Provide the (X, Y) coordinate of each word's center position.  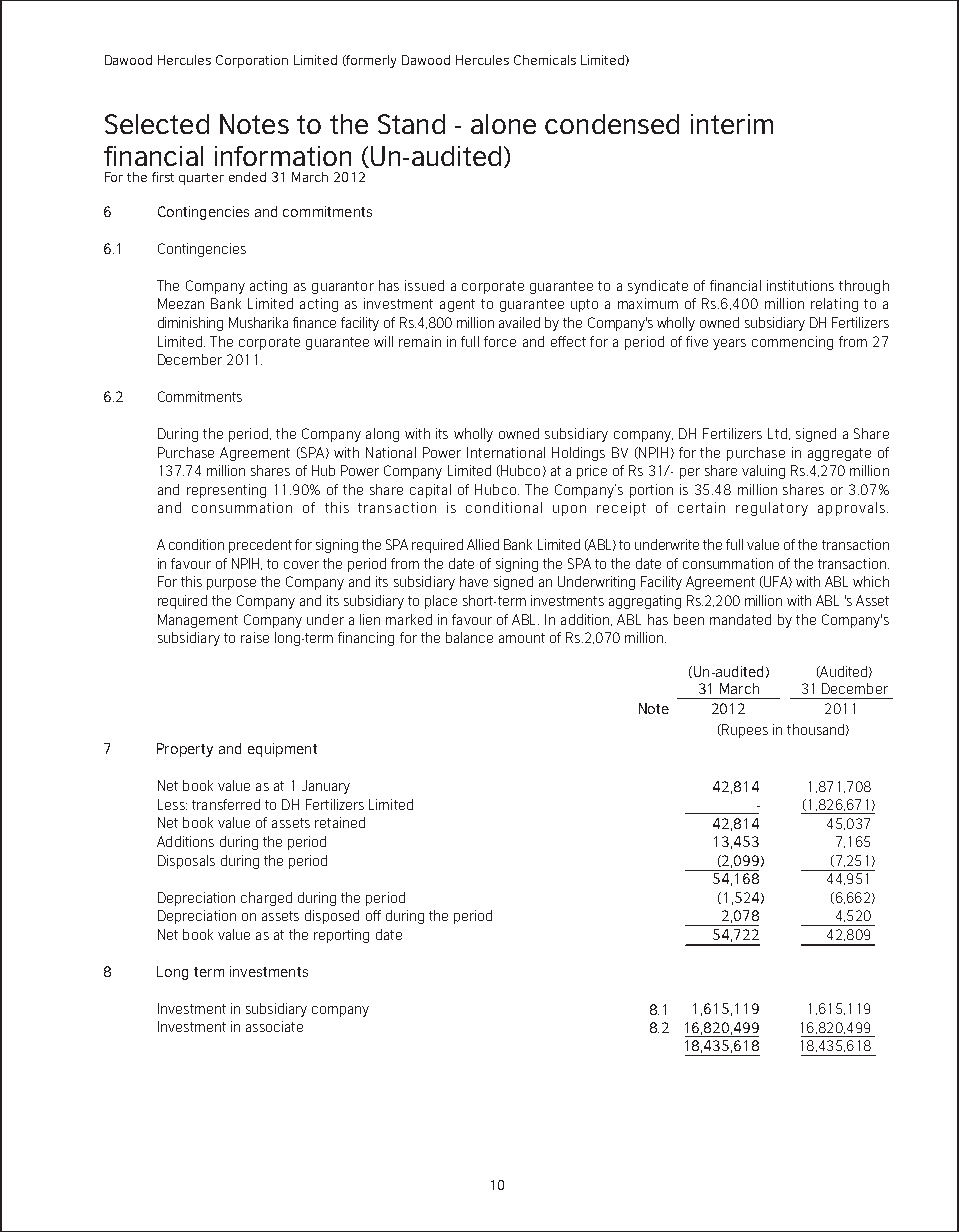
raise (255, 637)
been (689, 619)
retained (340, 822)
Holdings (578, 454)
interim (732, 124)
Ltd (777, 433)
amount (522, 638)
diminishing (190, 324)
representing (226, 491)
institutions (800, 285)
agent (457, 305)
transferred (226, 804)
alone (503, 124)
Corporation (252, 61)
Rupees (744, 731)
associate (274, 1026)
